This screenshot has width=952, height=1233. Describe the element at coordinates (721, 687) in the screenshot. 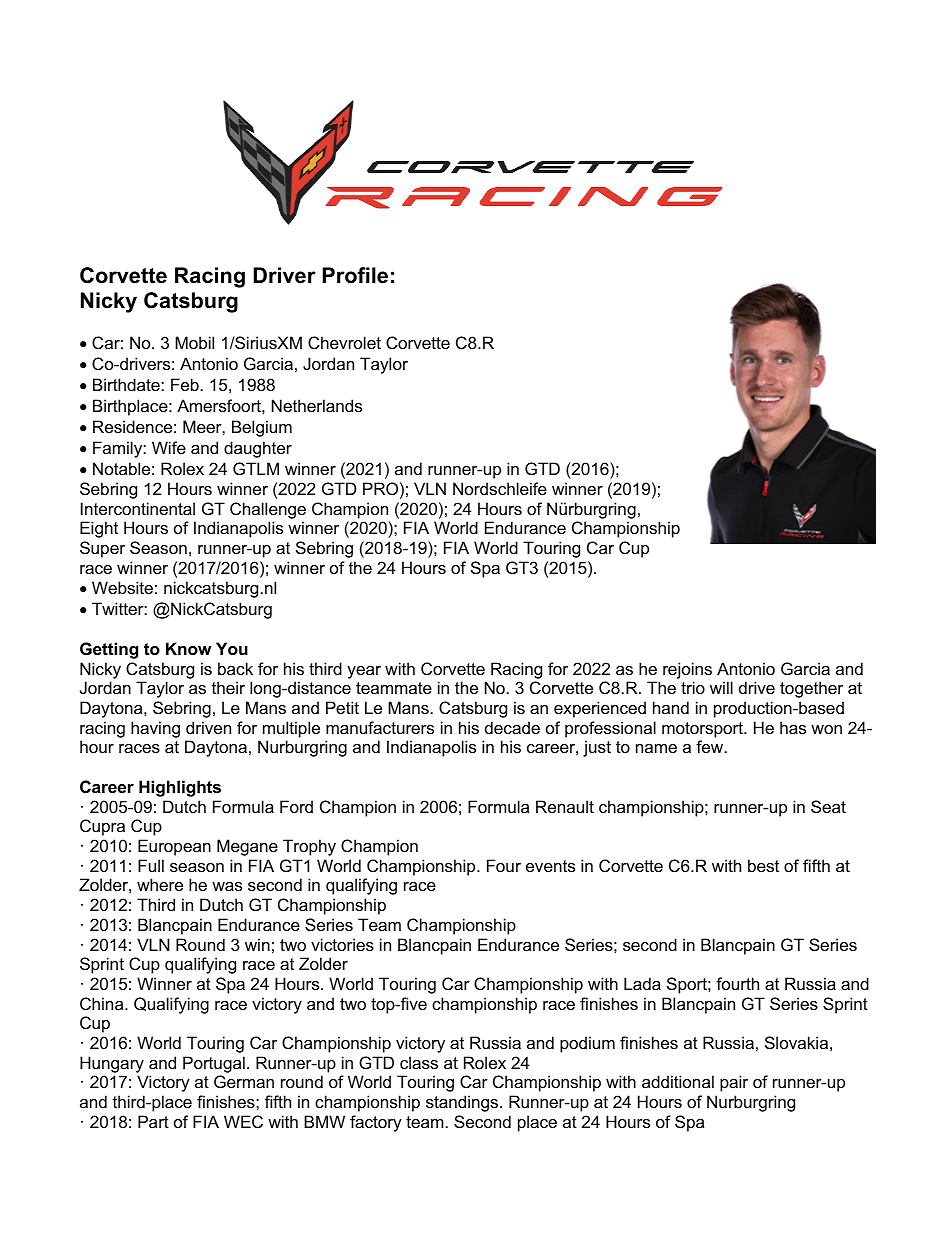

I see `will` at that location.
